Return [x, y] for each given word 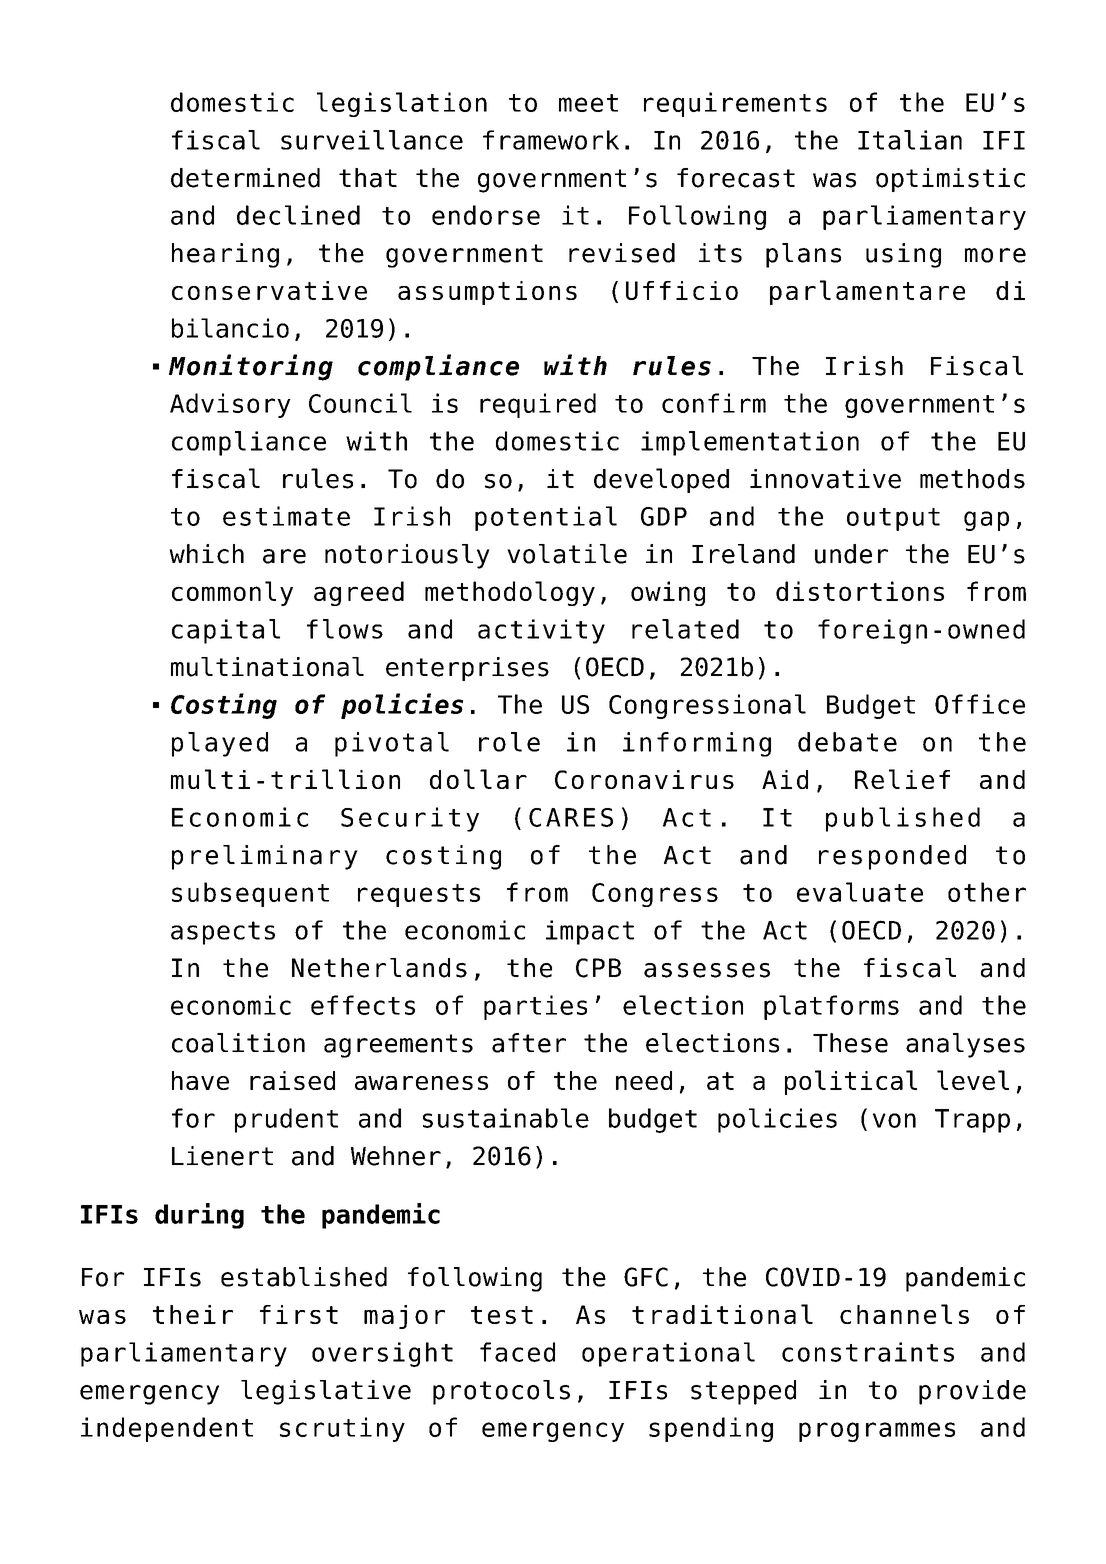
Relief [902, 779]
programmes [877, 1432]
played [220, 744]
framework [551, 140]
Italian [910, 140]
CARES [571, 817]
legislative [326, 1392]
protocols [501, 1392]
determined [245, 178]
